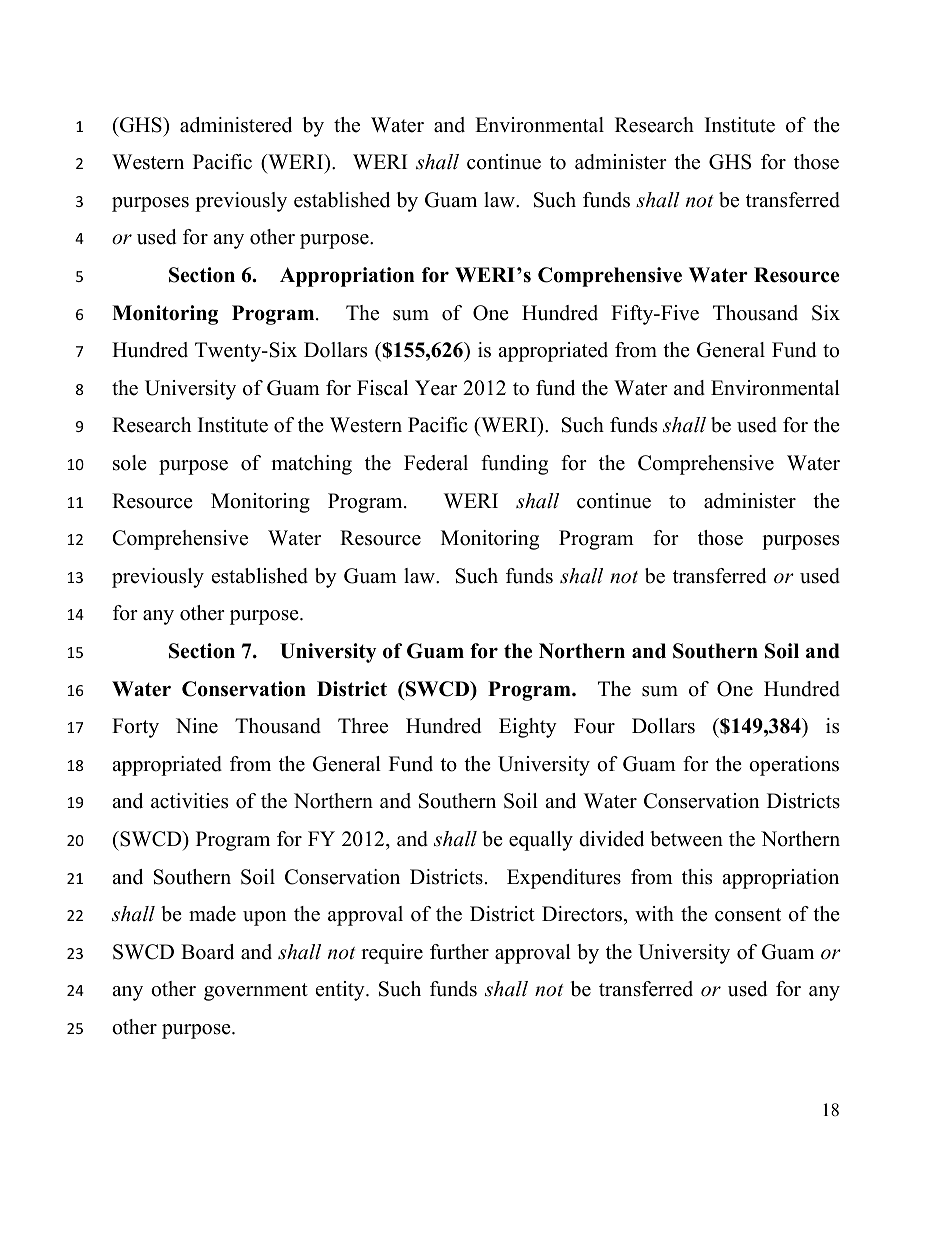 The image size is (952, 1233). Describe the element at coordinates (363, 726) in the screenshot. I see `Three` at that location.
